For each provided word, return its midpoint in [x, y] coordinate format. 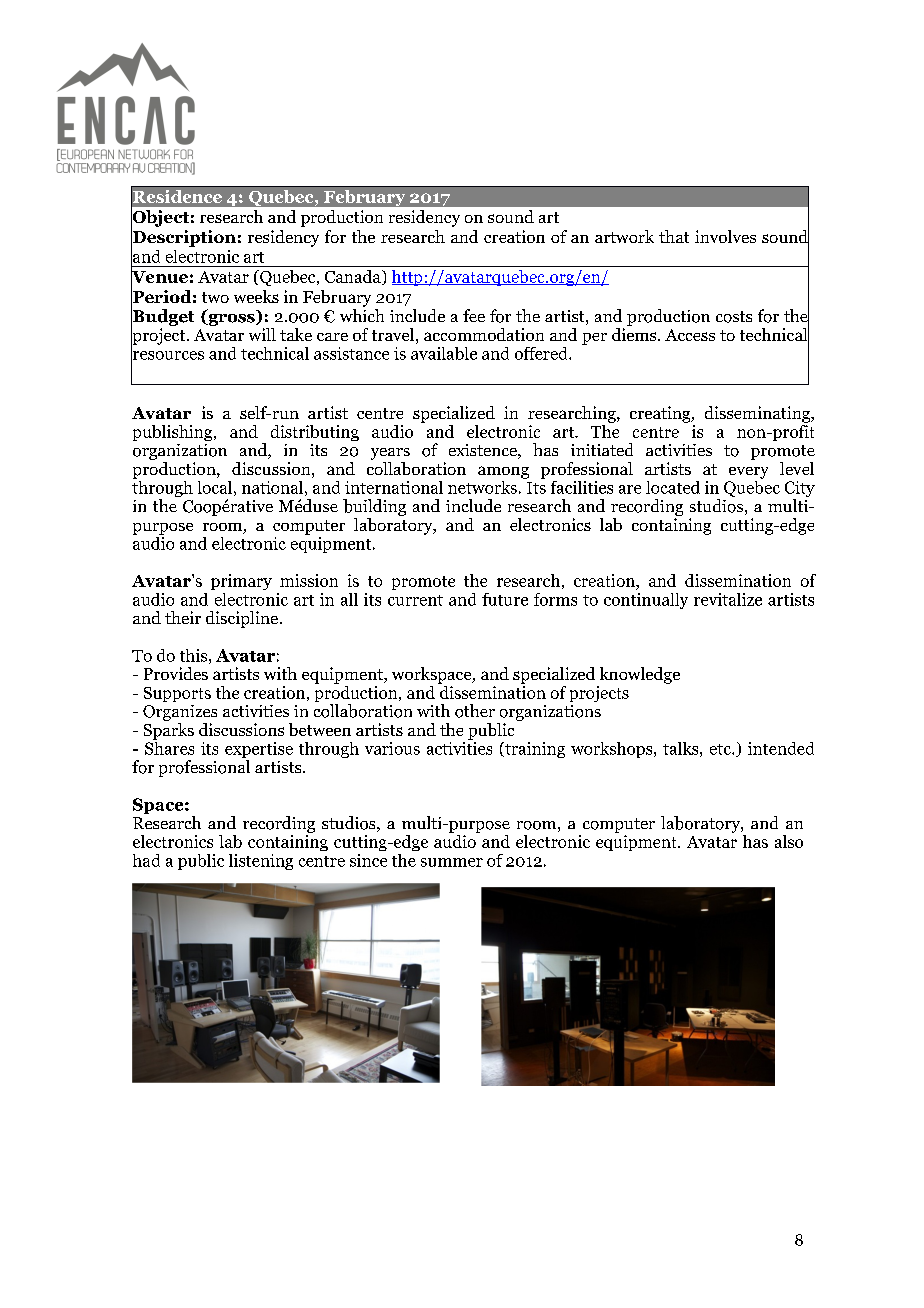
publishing [174, 433]
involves [725, 236]
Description [183, 238]
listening [261, 862]
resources [167, 355]
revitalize [728, 599]
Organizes [180, 713]
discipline [242, 619]
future [505, 599]
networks [482, 487]
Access [690, 335]
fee [474, 315]
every [748, 473]
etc [721, 749]
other [475, 711]
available [444, 353]
